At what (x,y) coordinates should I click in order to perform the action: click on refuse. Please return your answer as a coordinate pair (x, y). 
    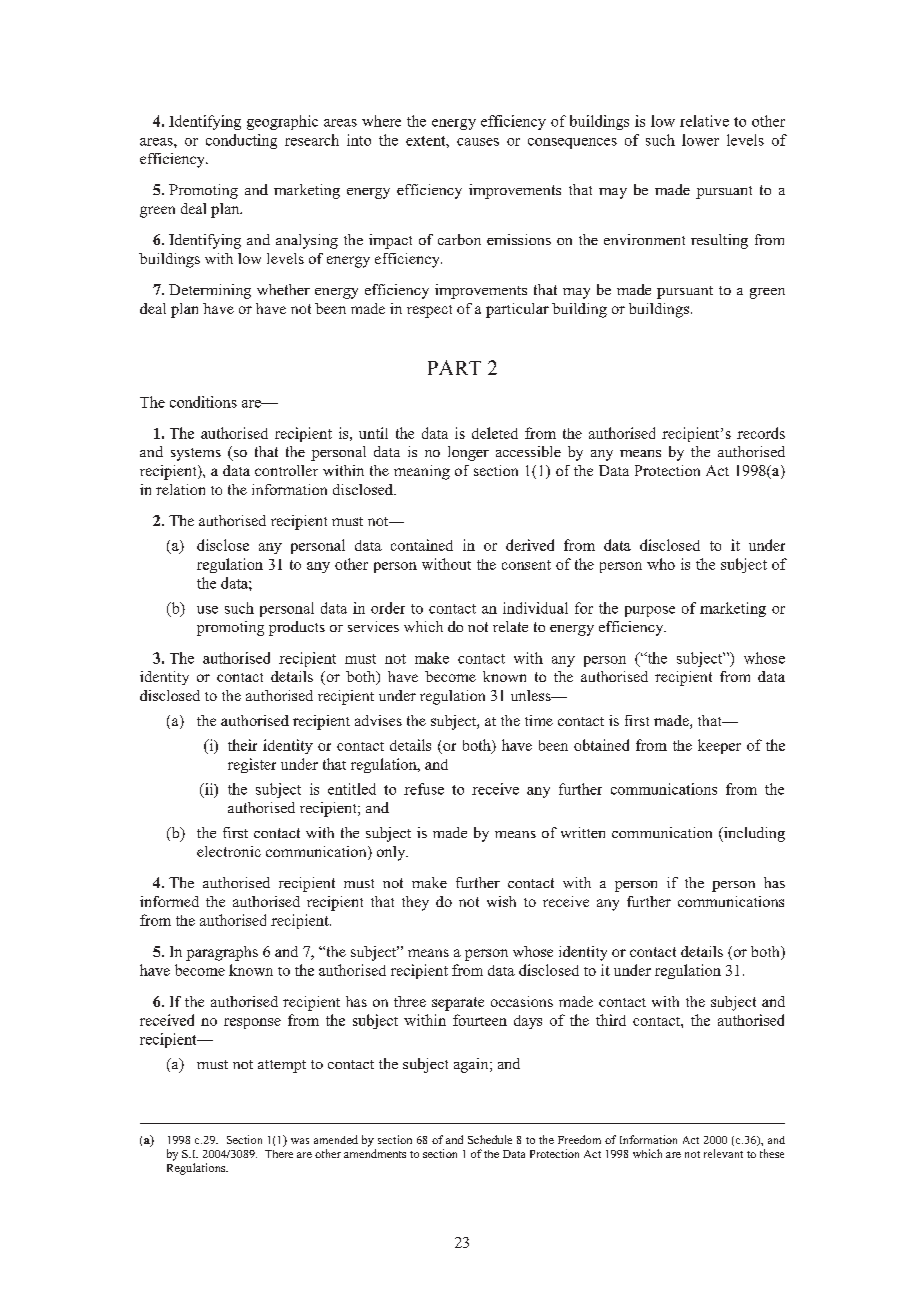
    Looking at the image, I should click on (424, 789).
